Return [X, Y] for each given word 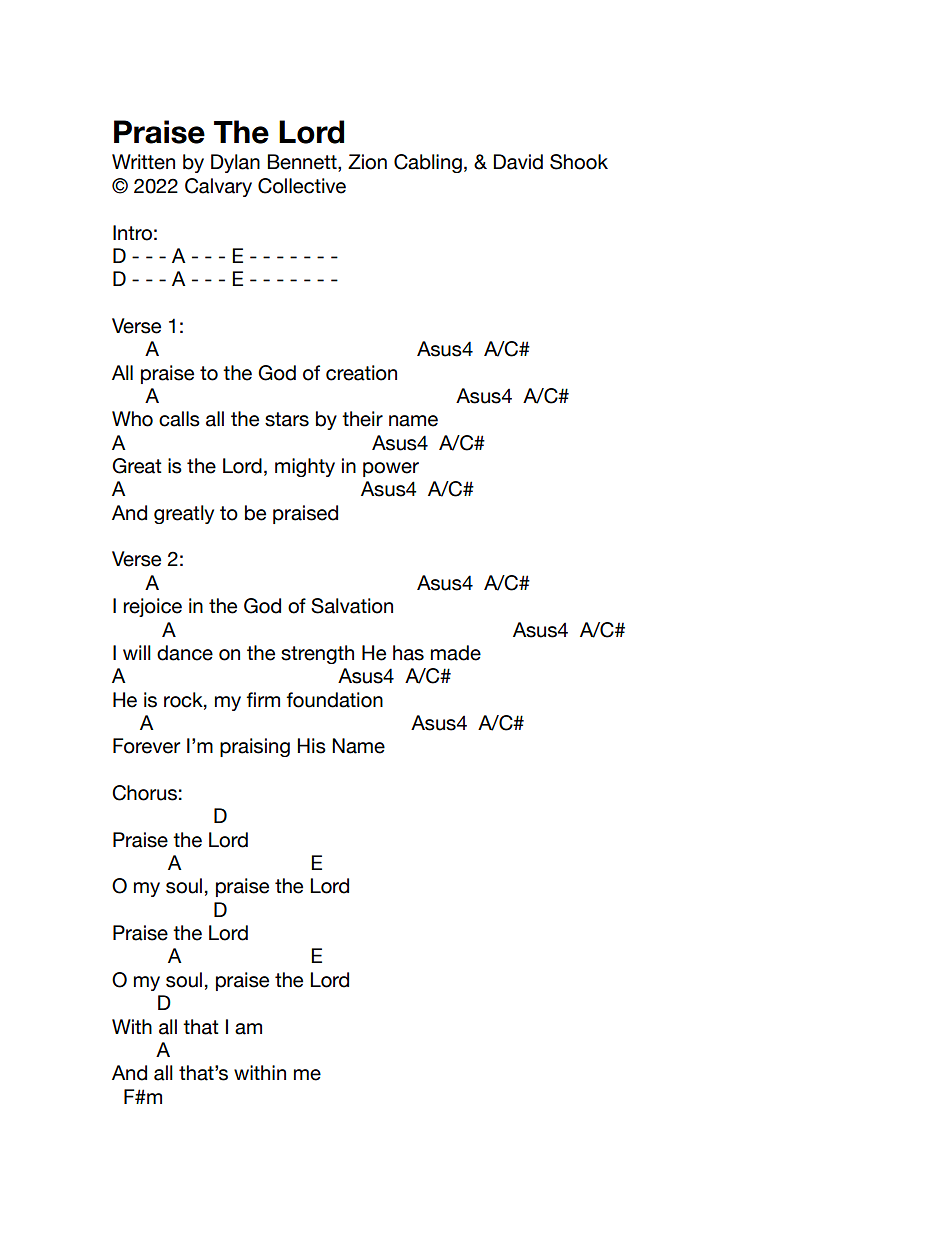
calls [179, 419]
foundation [334, 700]
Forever [146, 746]
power [391, 469]
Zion [367, 162]
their [362, 419]
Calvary [218, 187]
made [456, 653]
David [518, 162]
